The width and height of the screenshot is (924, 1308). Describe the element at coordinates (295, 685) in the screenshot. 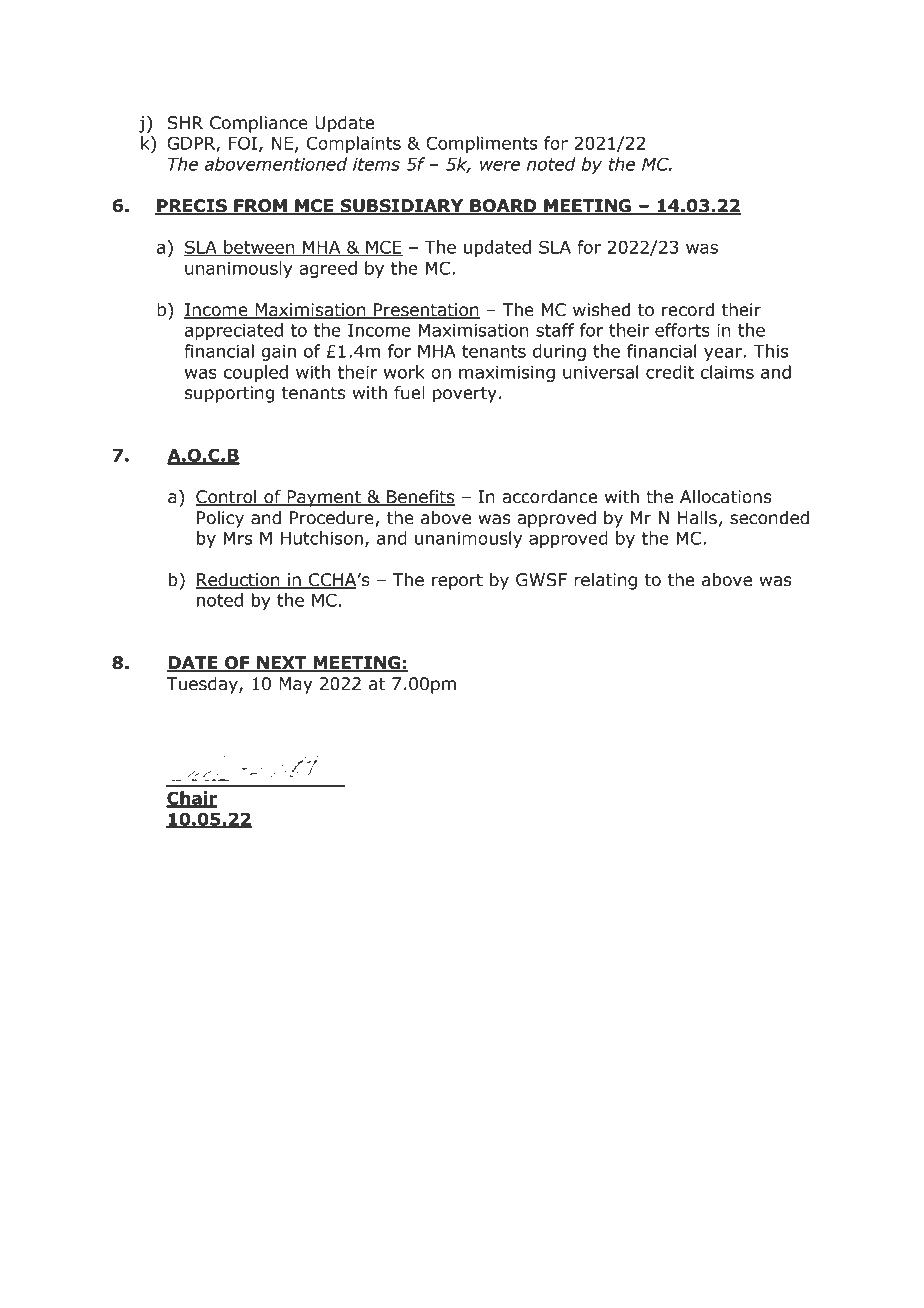

I see `May` at that location.
